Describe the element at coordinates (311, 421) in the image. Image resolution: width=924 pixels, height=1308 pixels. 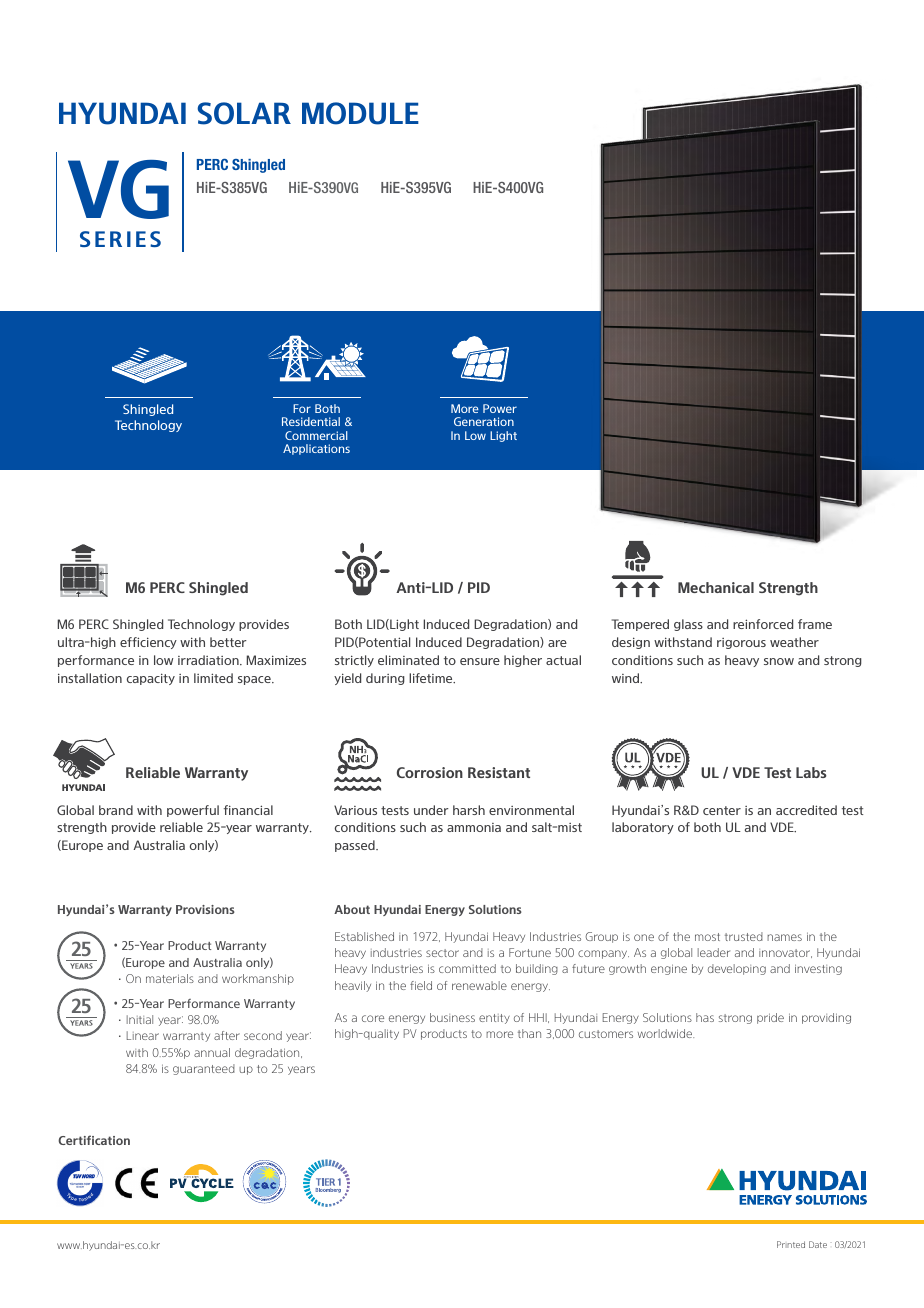
I see `Residential` at that location.
